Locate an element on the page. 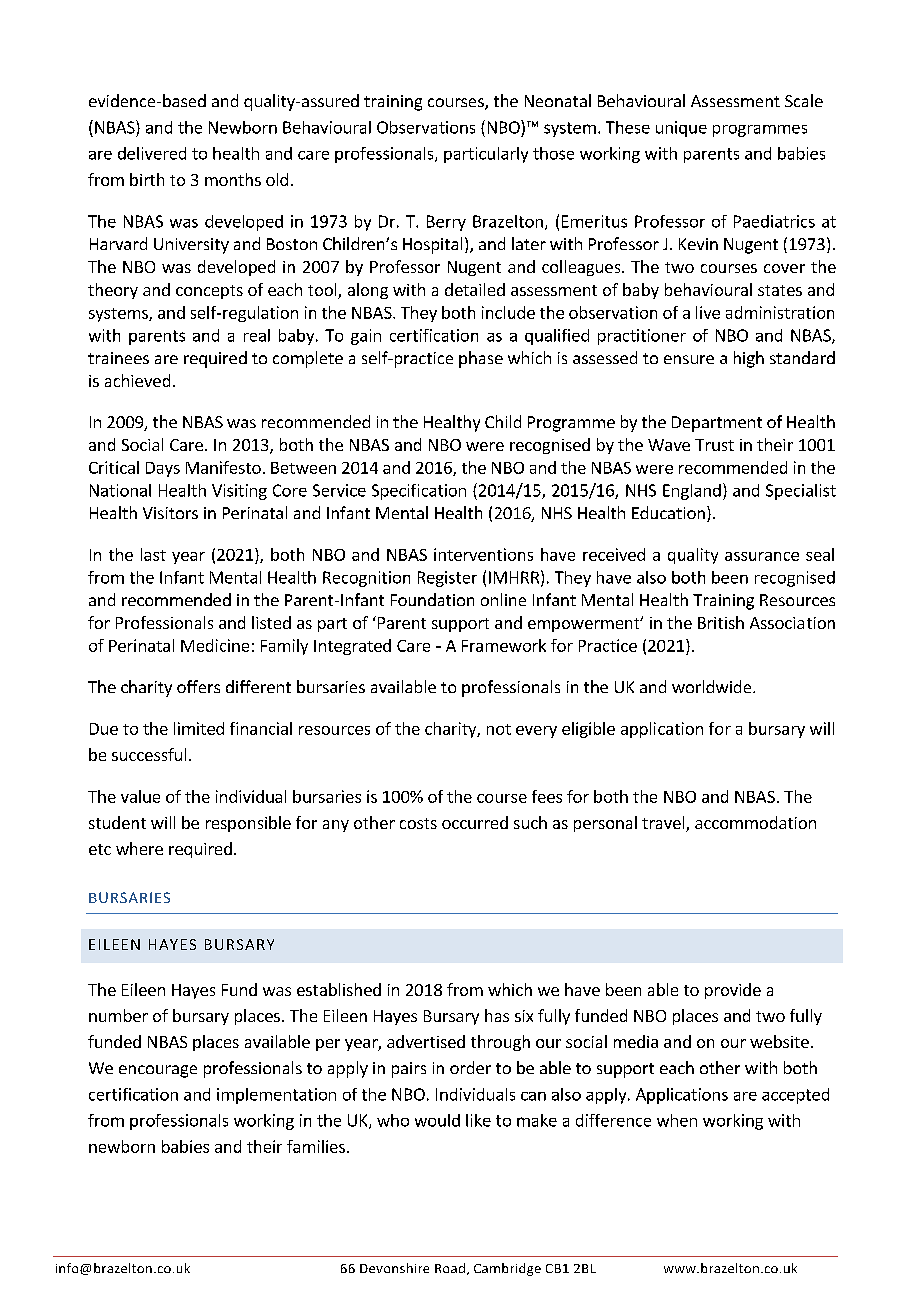 Image resolution: width=924 pixels, height=1308 pixels. unique is located at coordinates (681, 129).
